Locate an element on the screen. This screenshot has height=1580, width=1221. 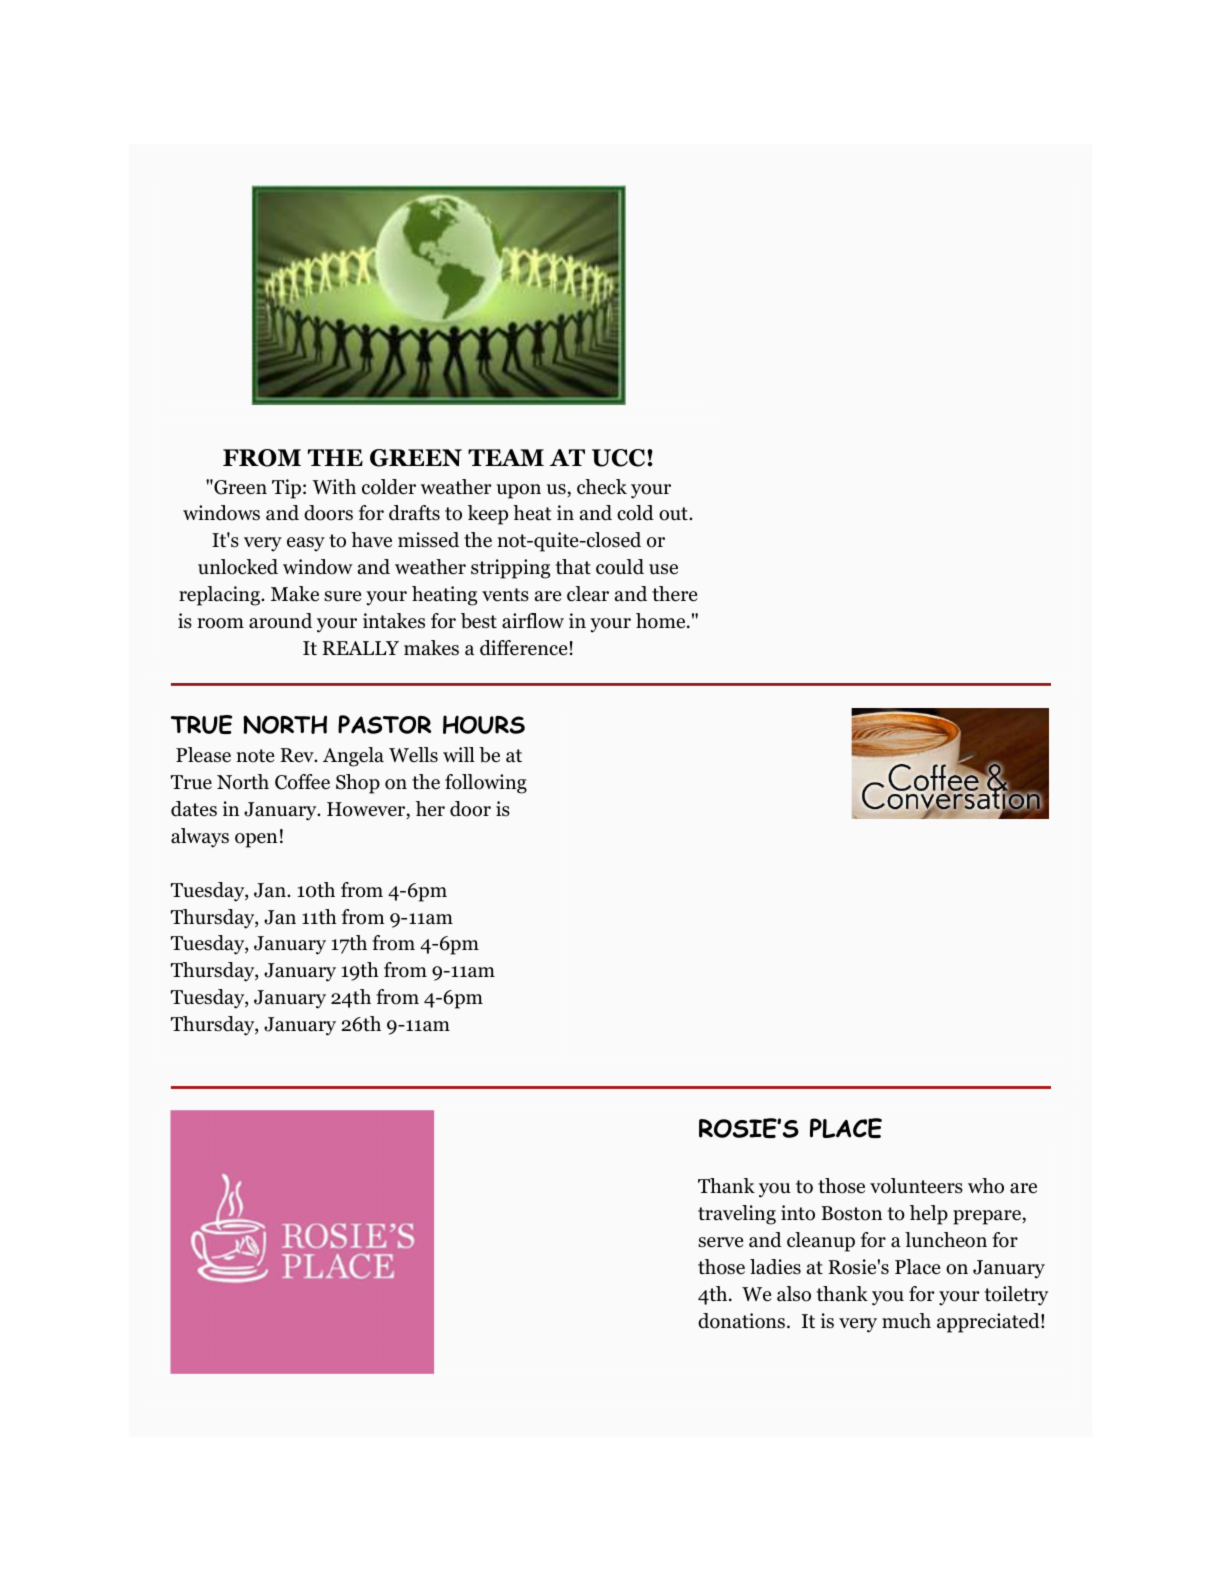
open is located at coordinates (256, 840).
